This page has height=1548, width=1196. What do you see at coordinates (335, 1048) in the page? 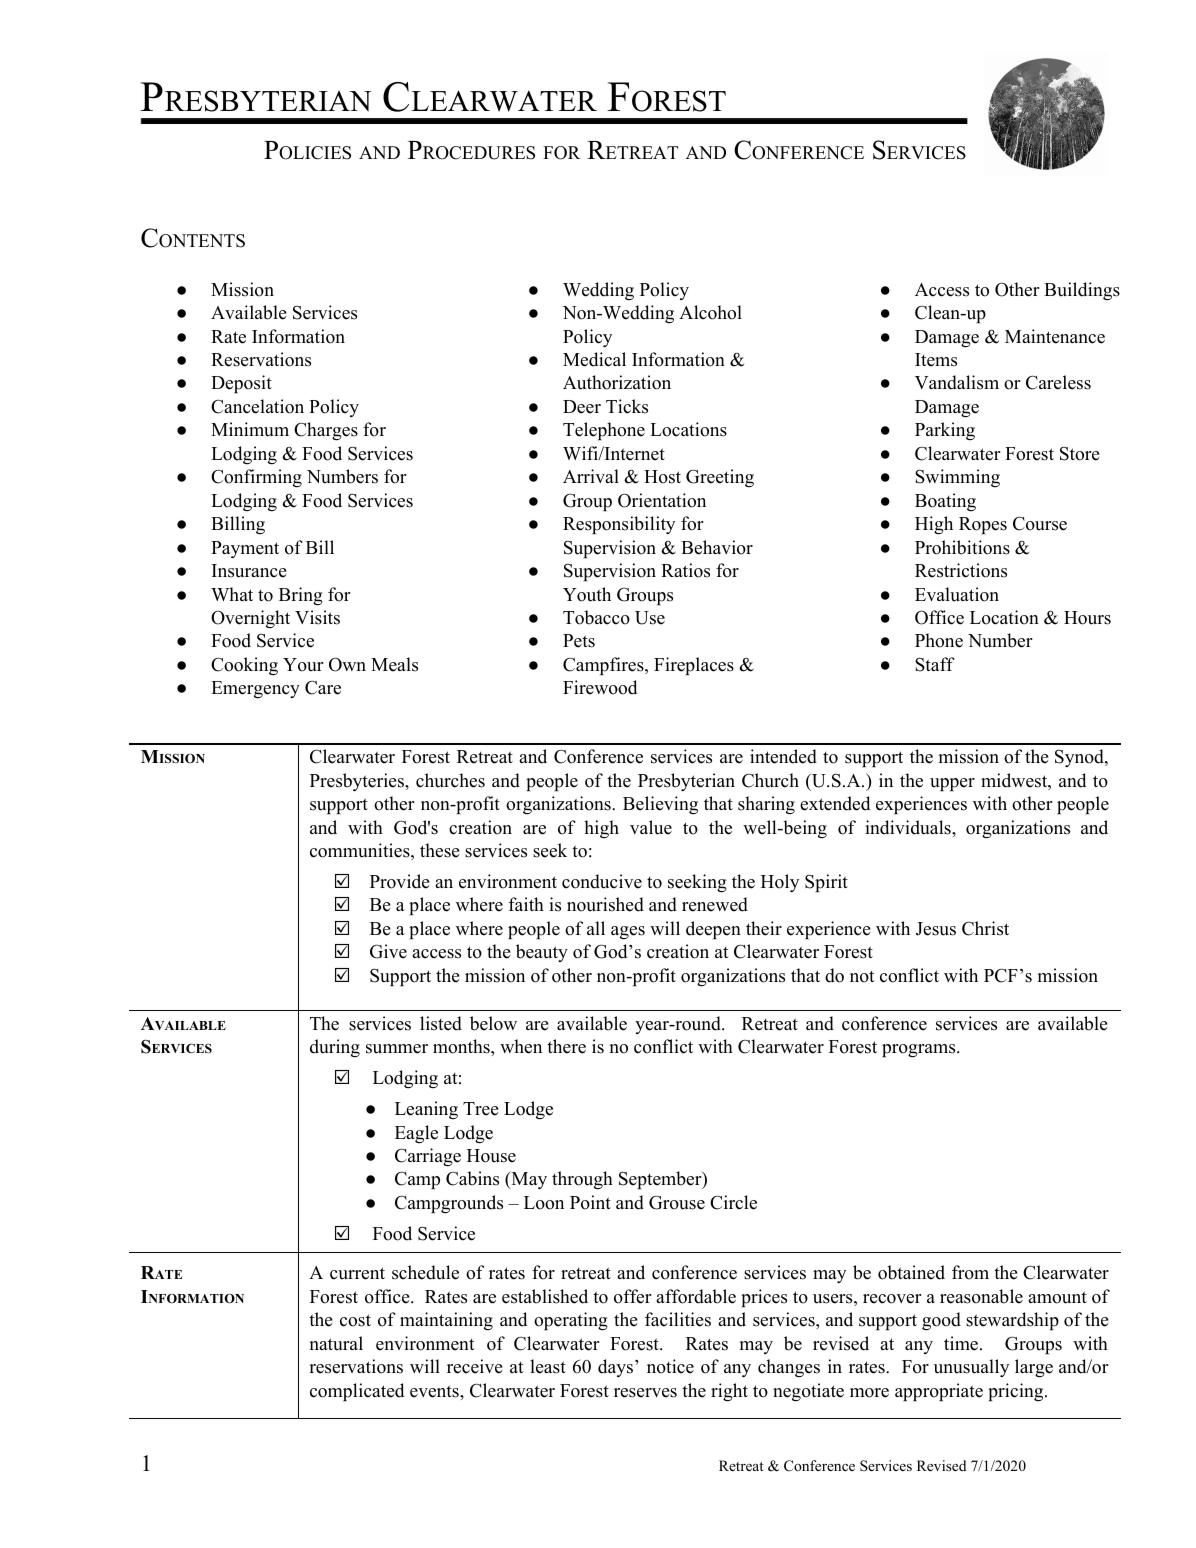
I see `during` at bounding box center [335, 1048].
